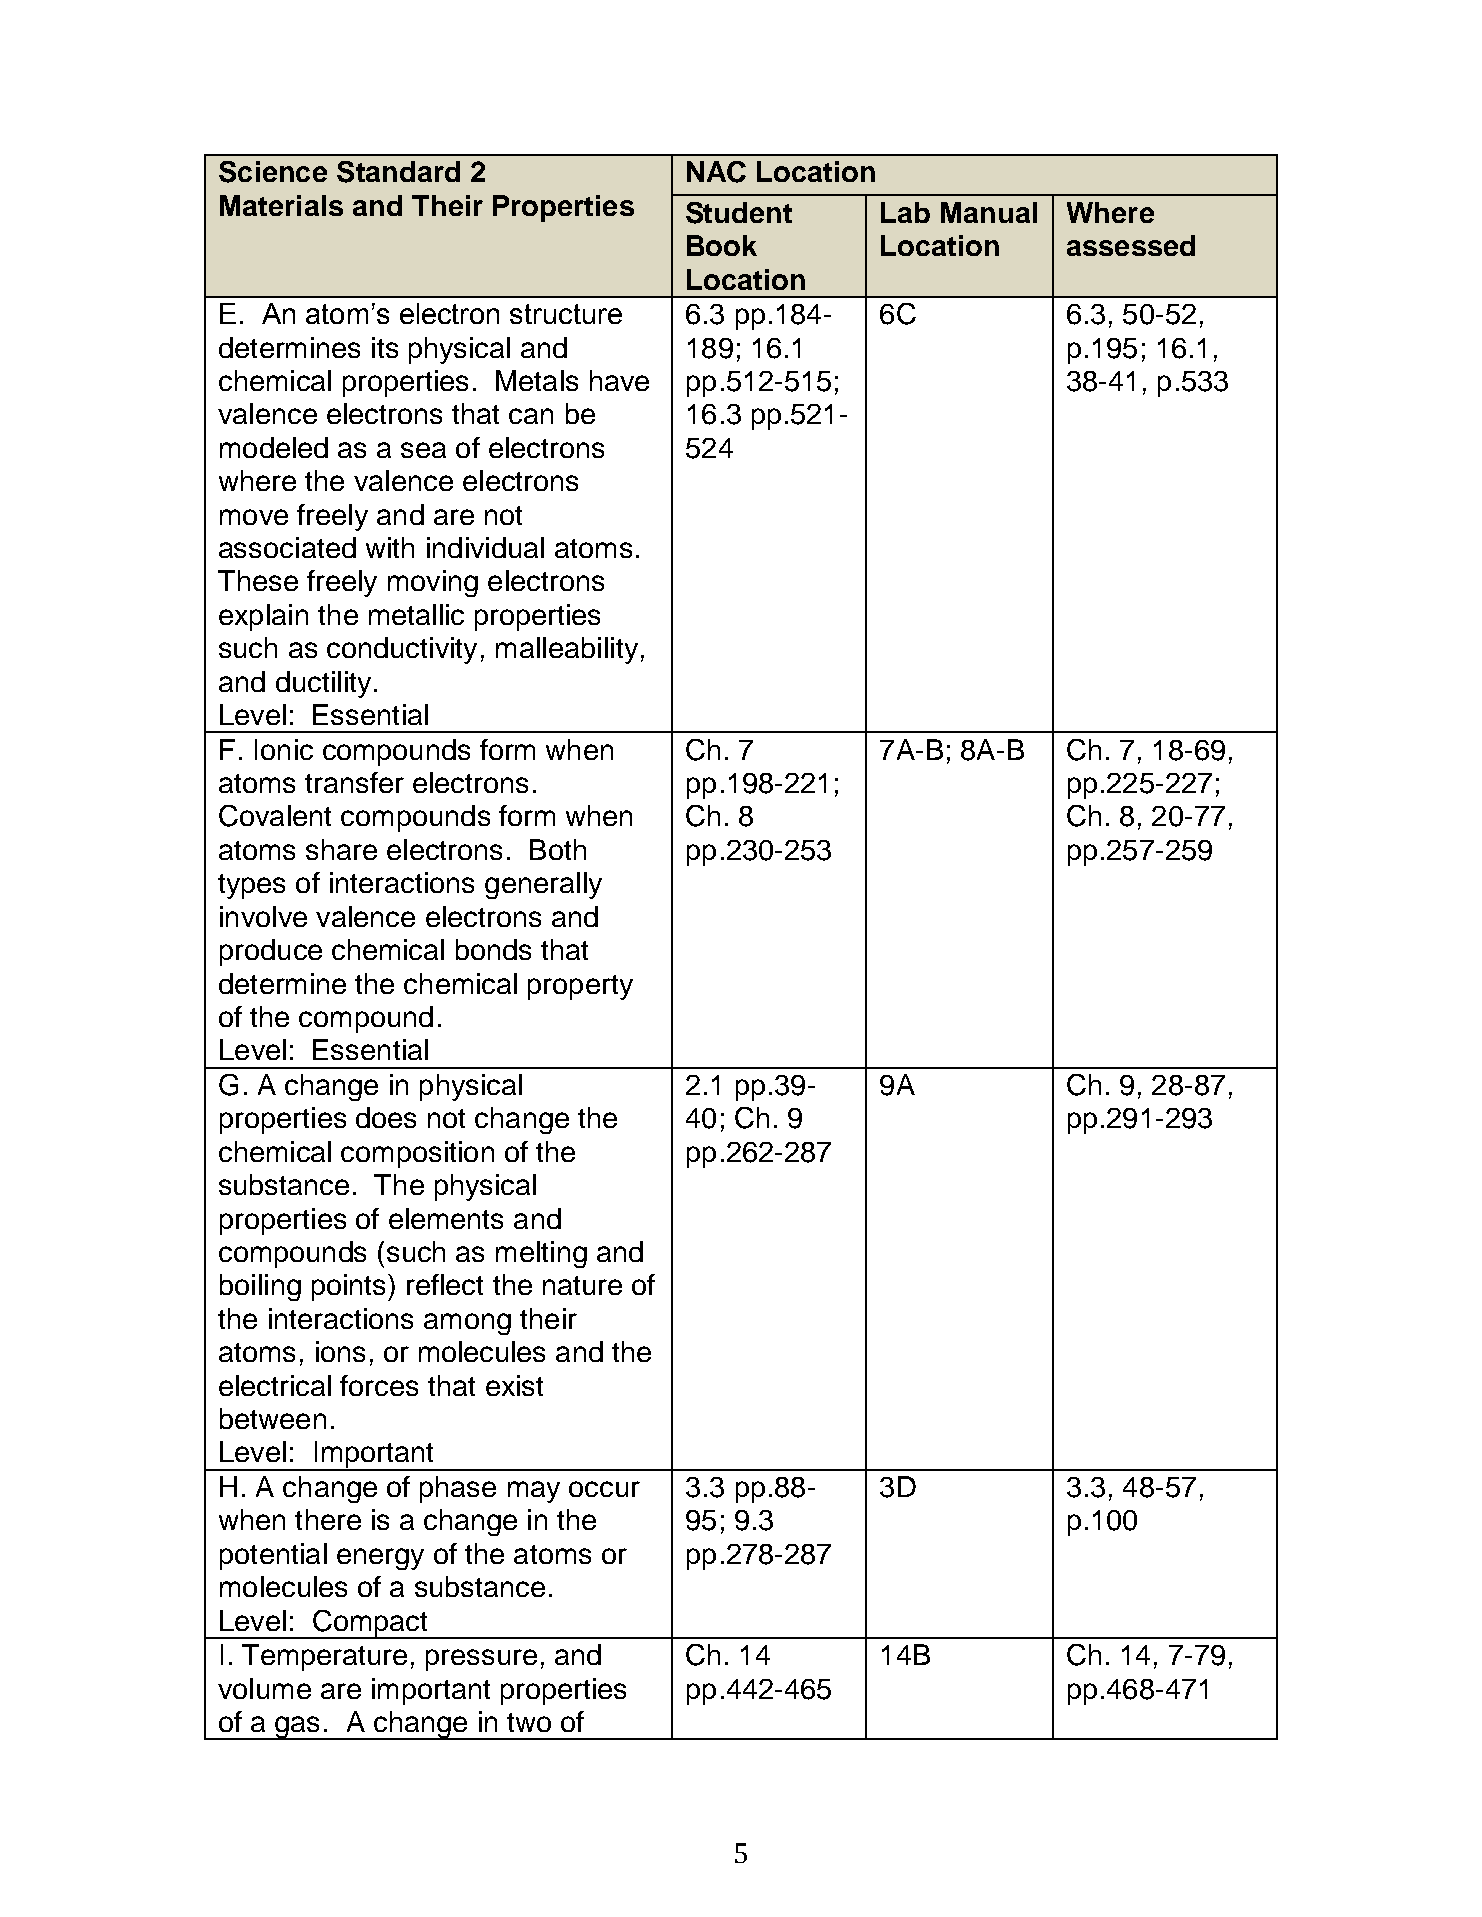  What do you see at coordinates (722, 245) in the document?
I see `Book` at bounding box center [722, 245].
